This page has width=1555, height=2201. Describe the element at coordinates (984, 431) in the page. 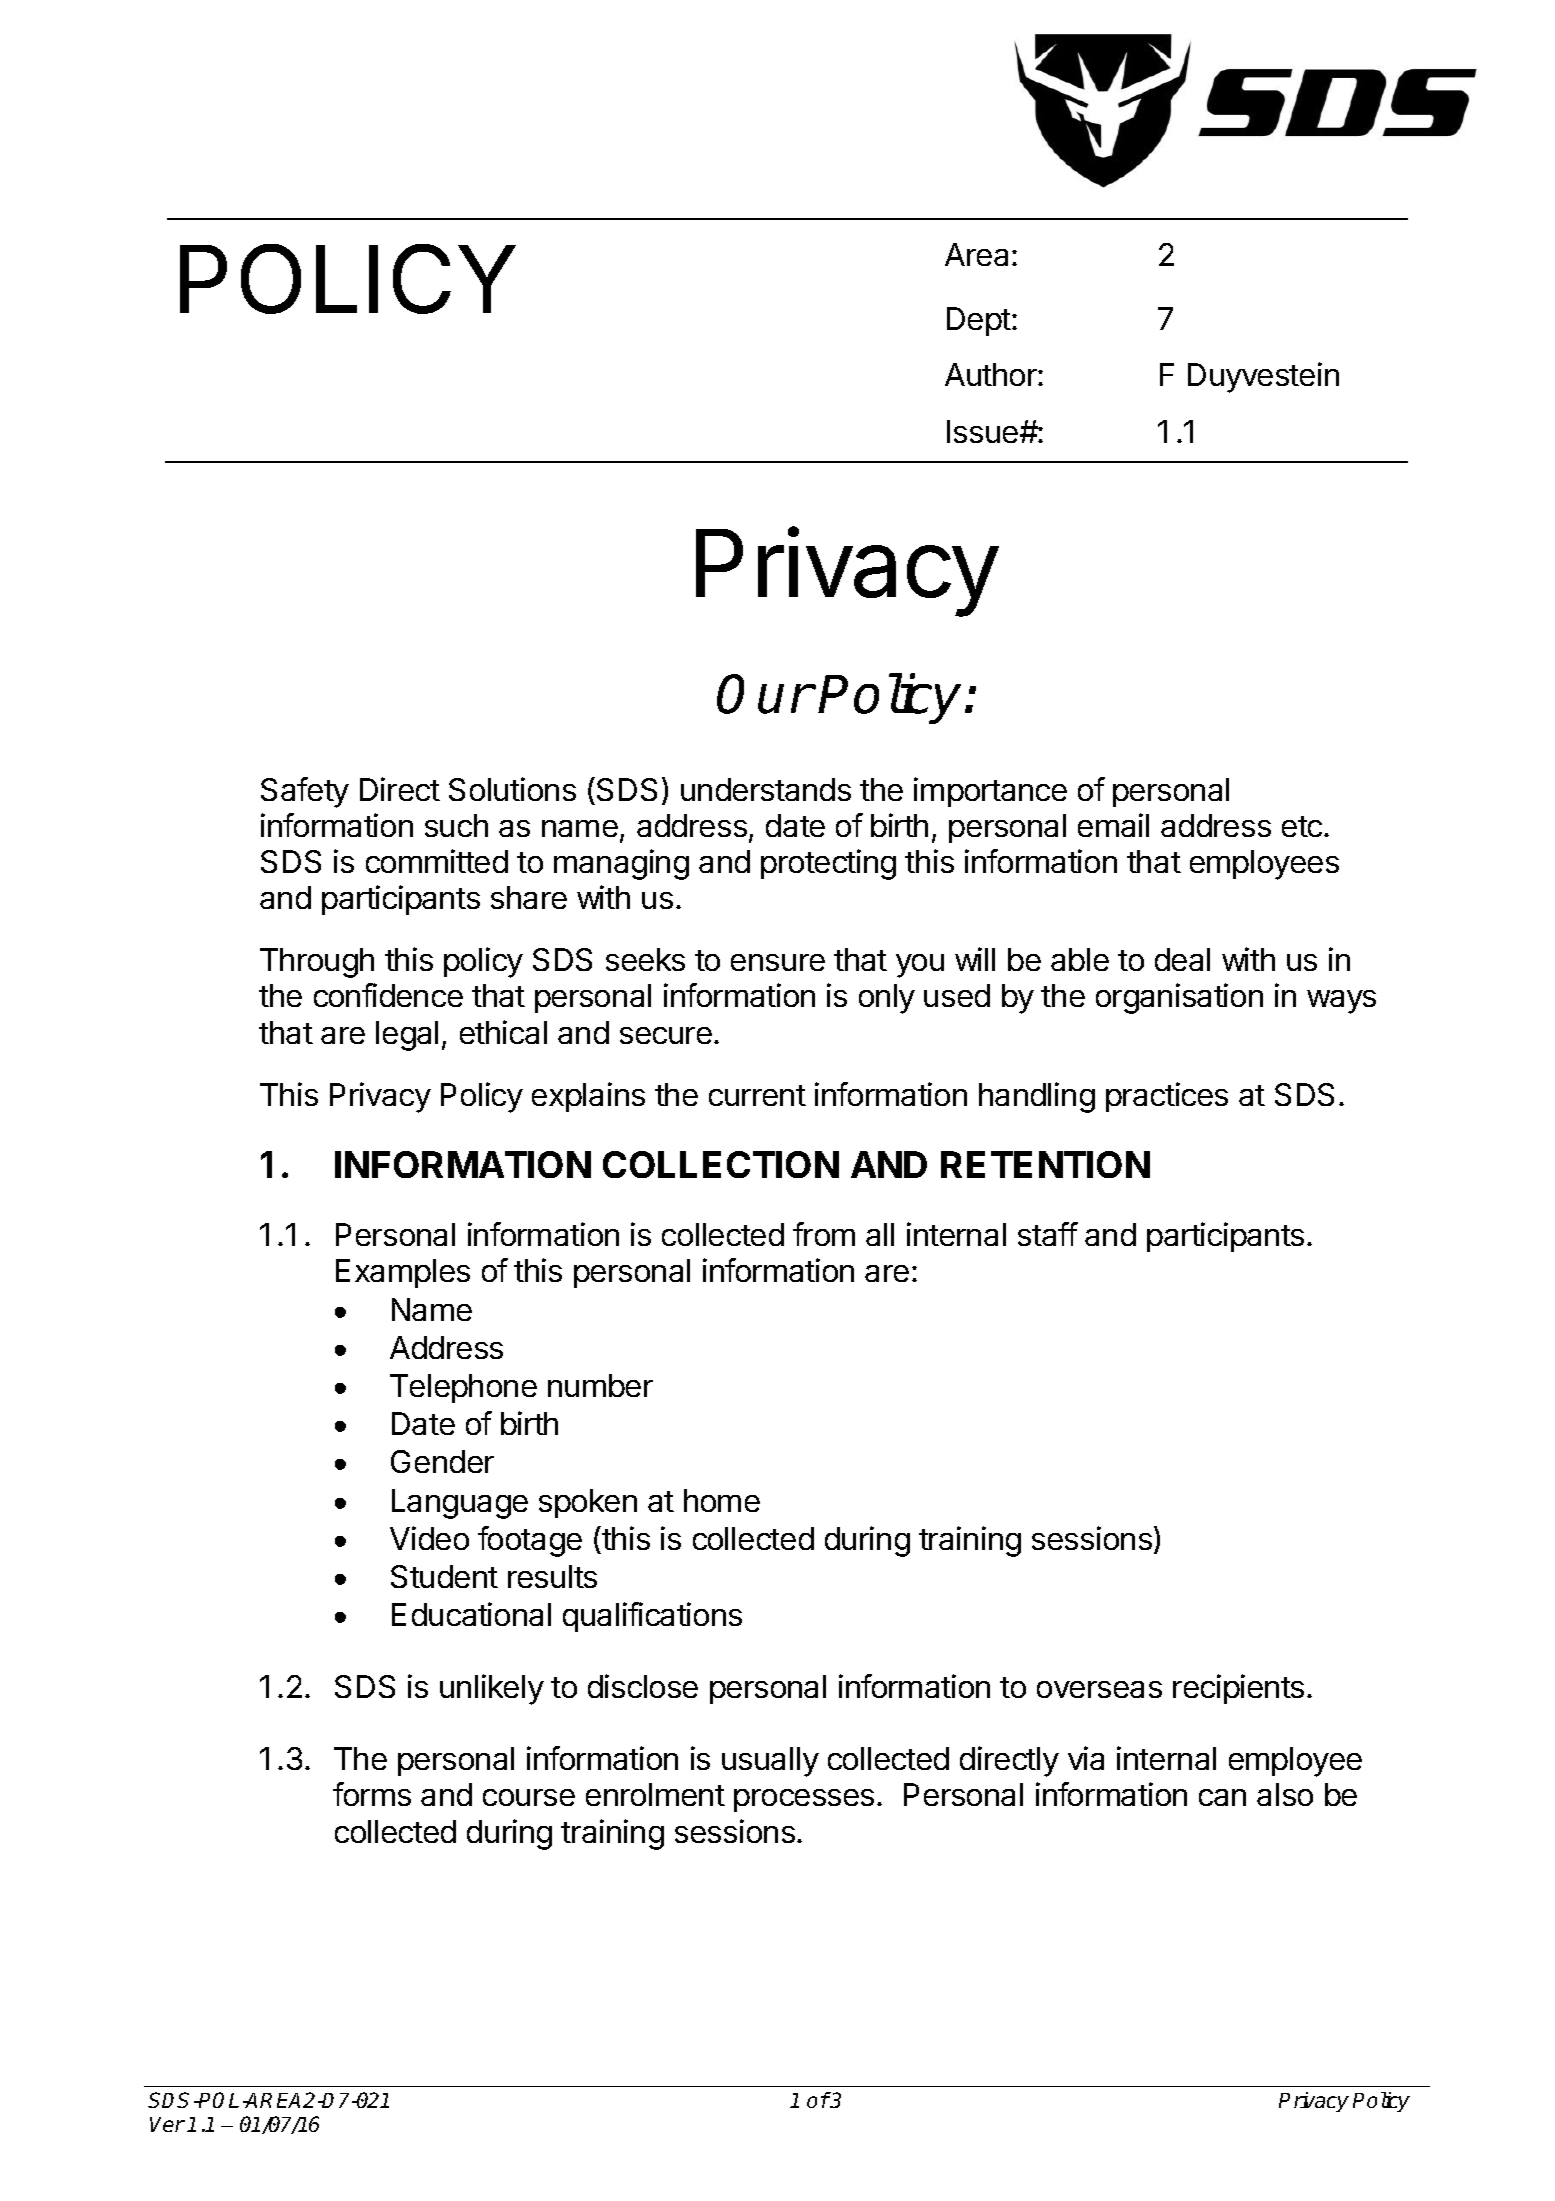

I see `Issue` at that location.
